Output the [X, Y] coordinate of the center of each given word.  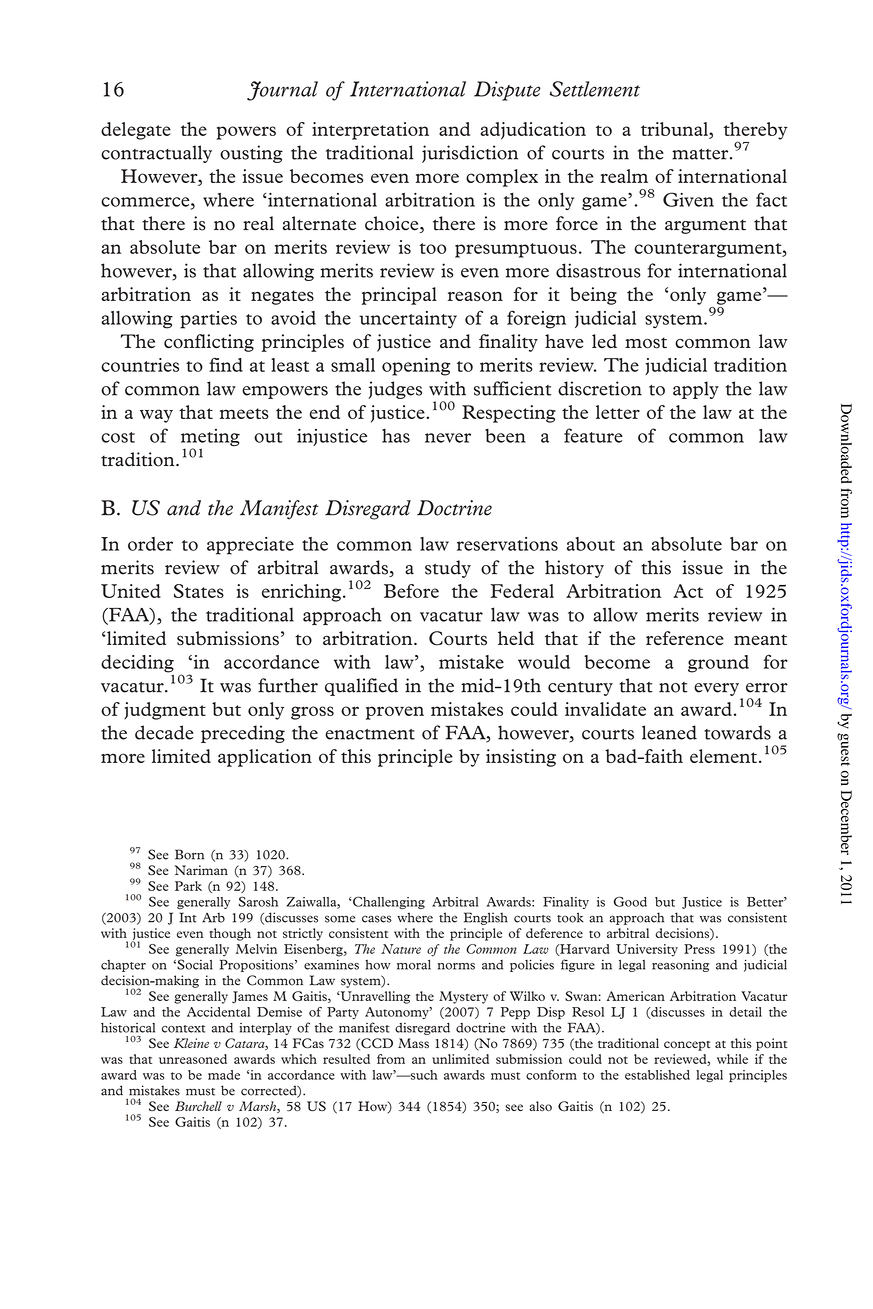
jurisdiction [470, 154]
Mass [413, 1043]
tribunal [675, 129]
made [224, 1075]
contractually [156, 154]
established [657, 1075]
